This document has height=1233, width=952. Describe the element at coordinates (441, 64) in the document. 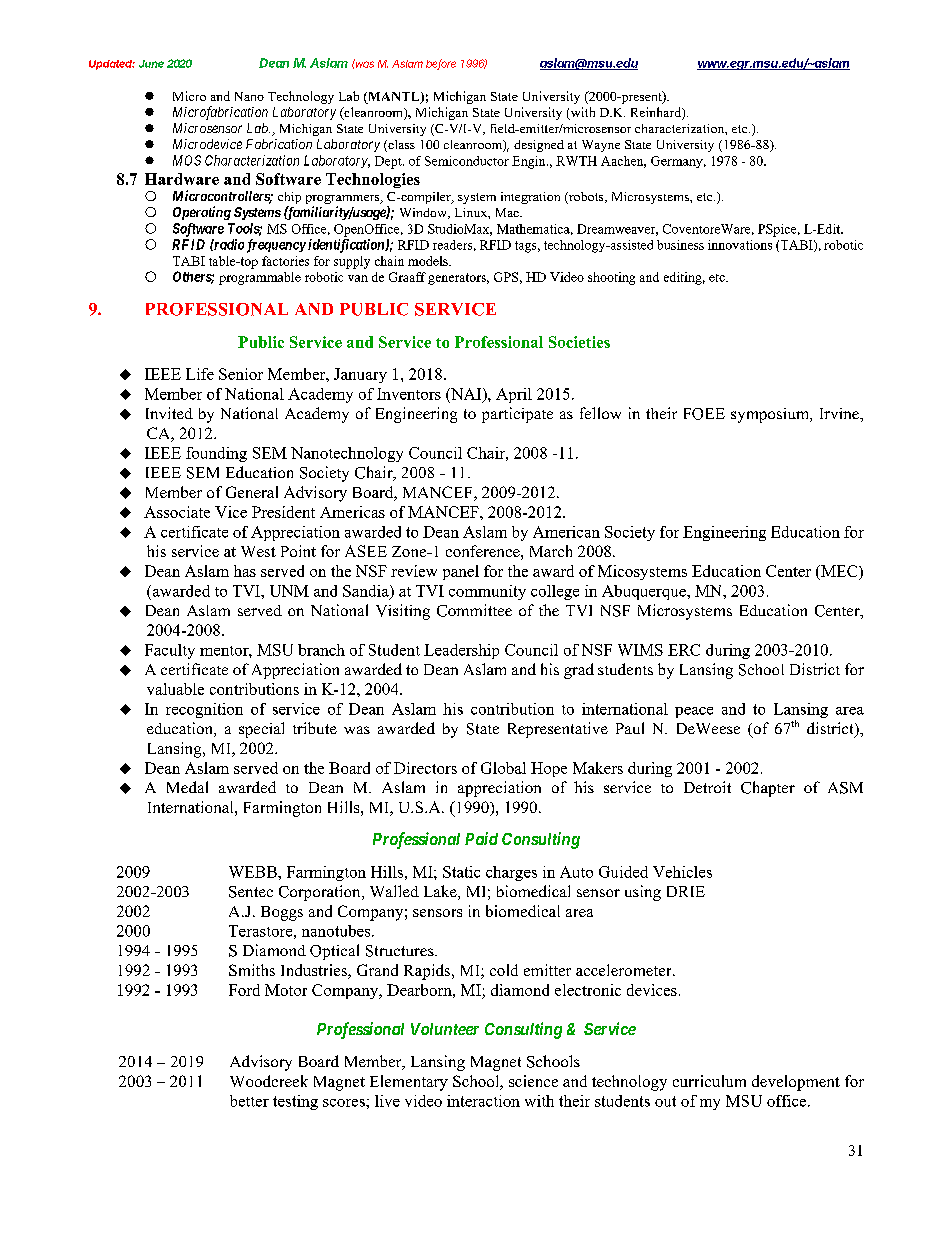

I see `before` at that location.
